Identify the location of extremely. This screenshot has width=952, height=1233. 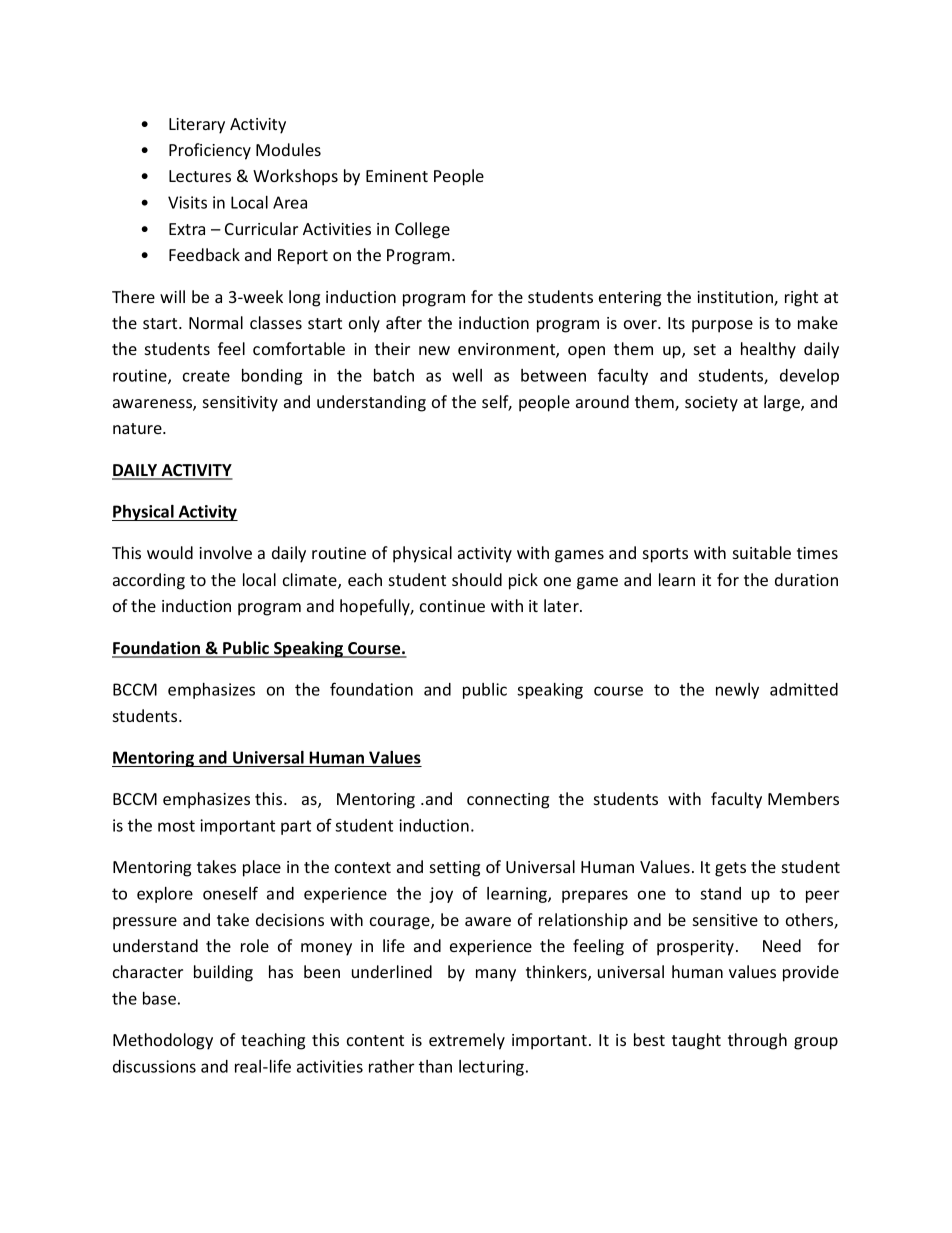
(467, 1041).
